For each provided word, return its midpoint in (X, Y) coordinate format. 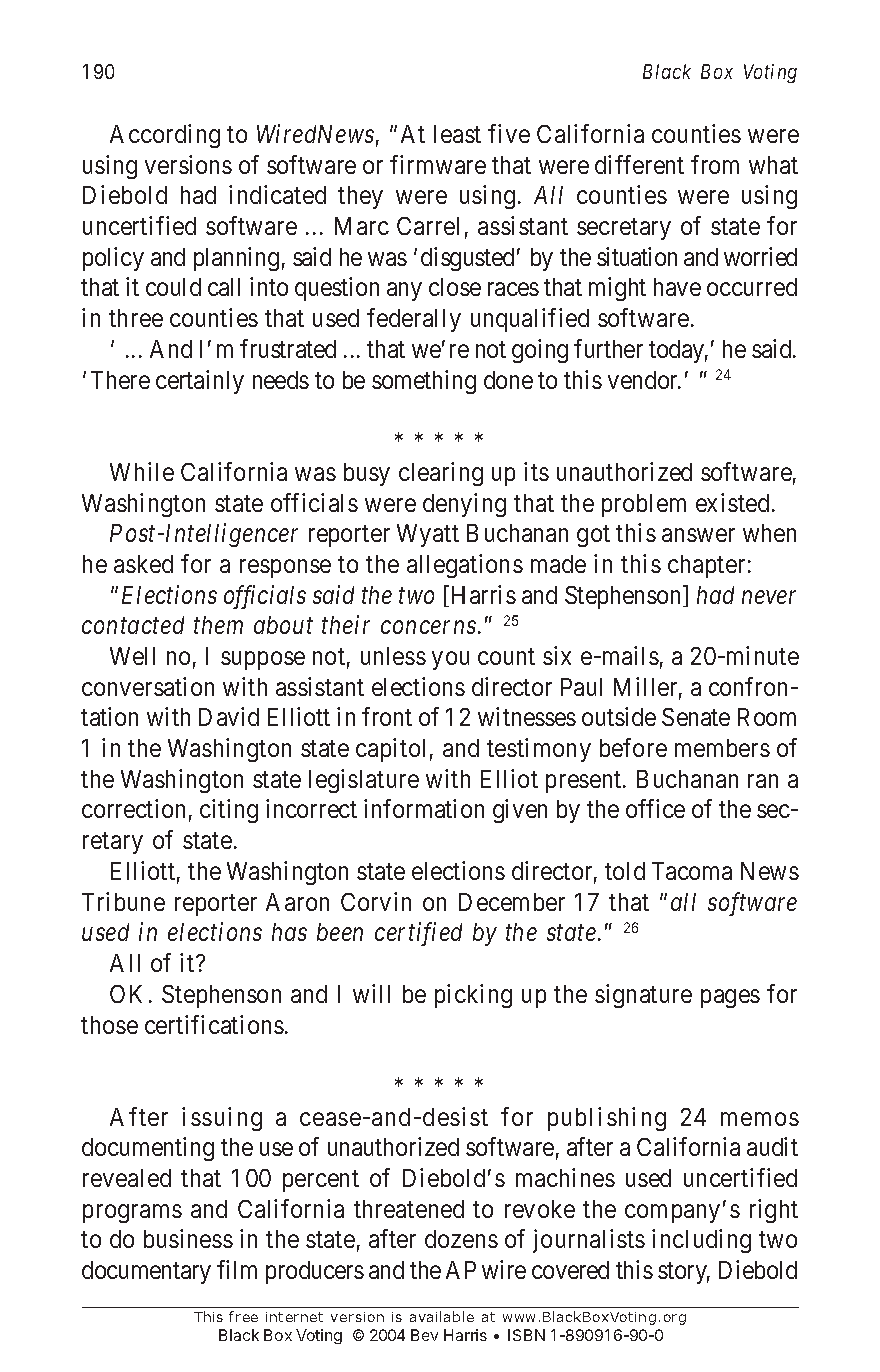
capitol (390, 750)
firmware (438, 164)
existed (732, 502)
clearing (441, 474)
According (165, 136)
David (229, 716)
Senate (696, 717)
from (715, 164)
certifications (214, 1024)
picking (473, 996)
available (442, 1316)
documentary (146, 1272)
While (142, 471)
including (701, 1241)
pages (730, 998)
